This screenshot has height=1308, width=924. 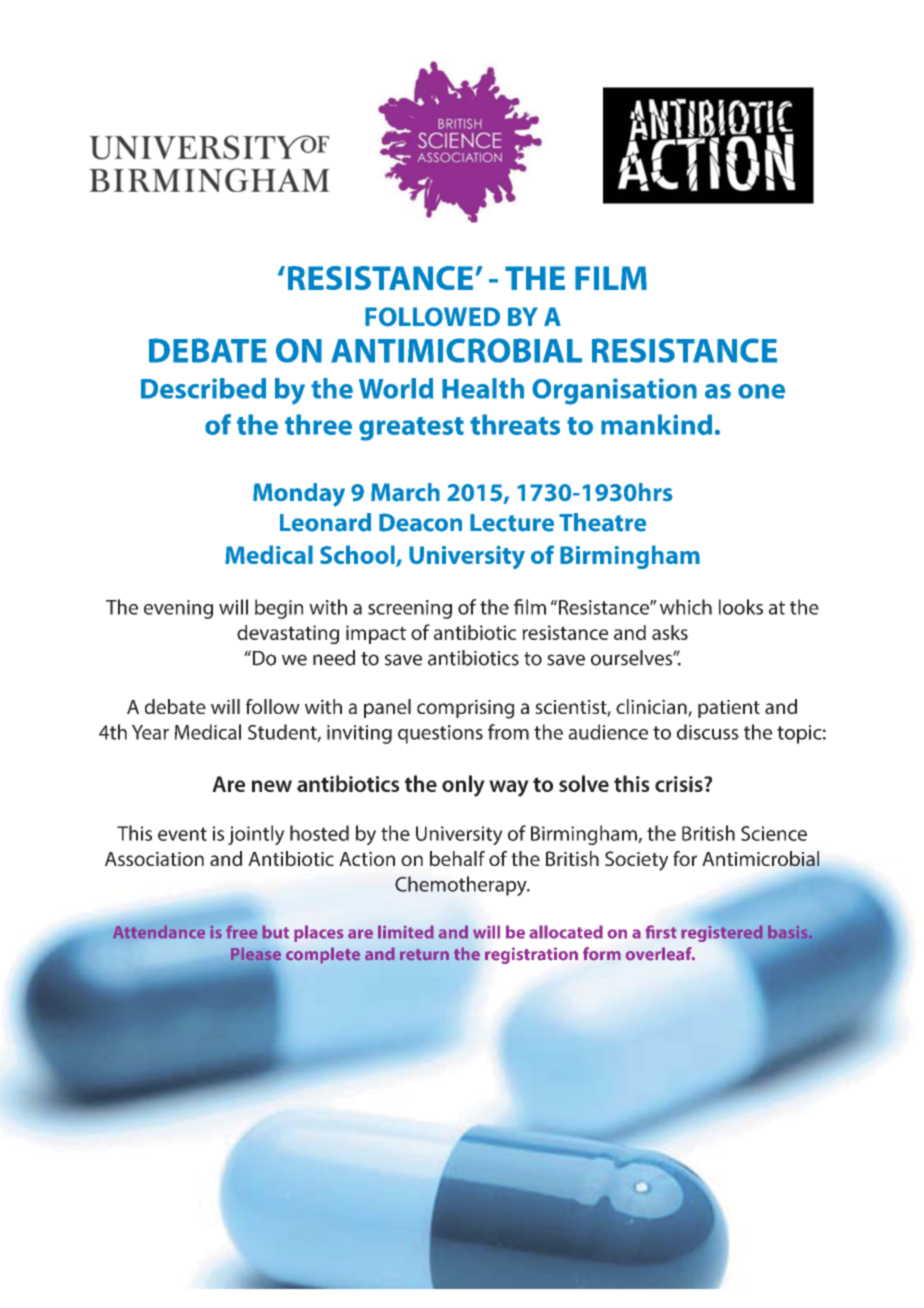 I want to click on Monday, so click(x=299, y=495).
